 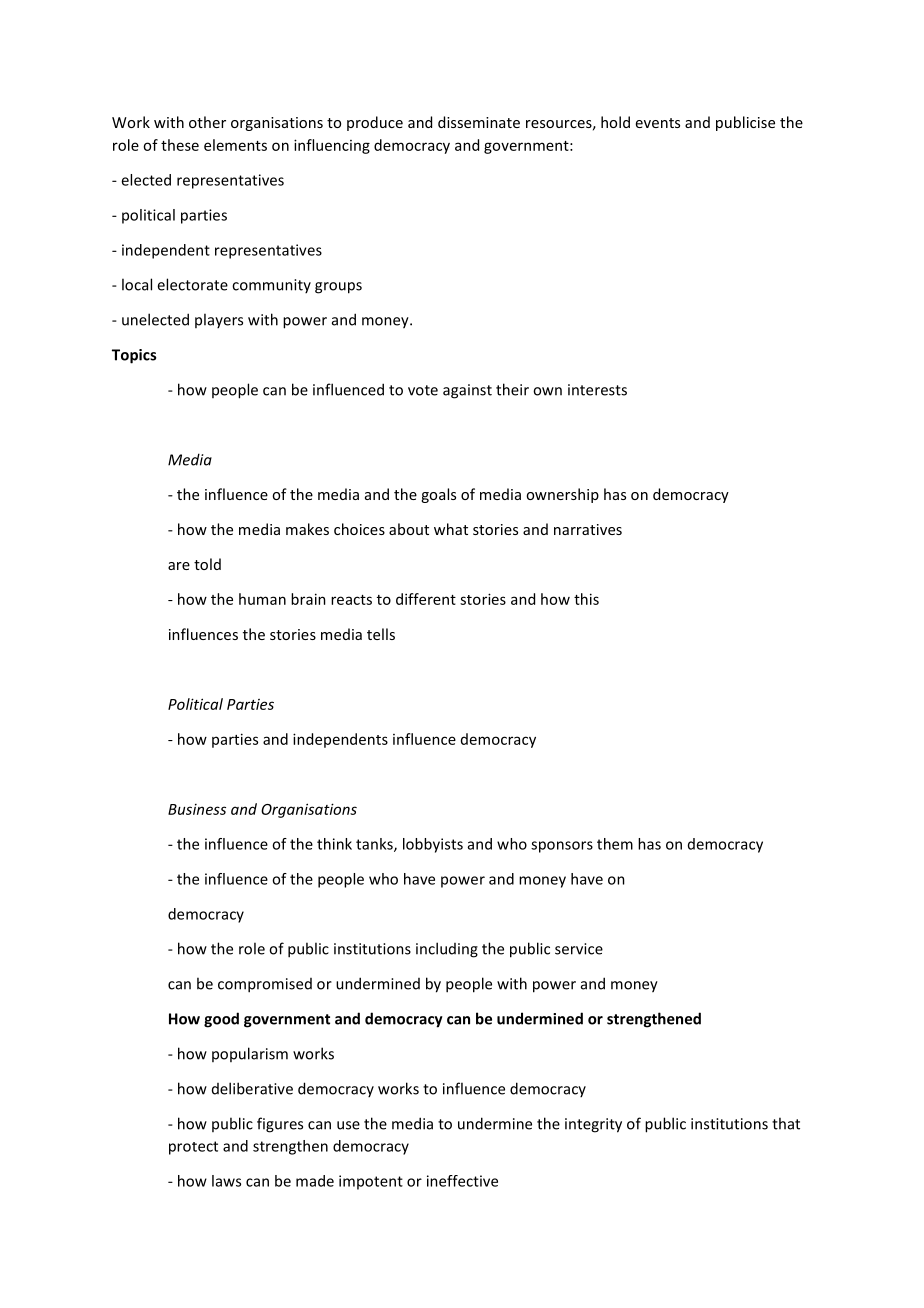 What do you see at coordinates (462, 1181) in the screenshot?
I see `ineffective` at bounding box center [462, 1181].
